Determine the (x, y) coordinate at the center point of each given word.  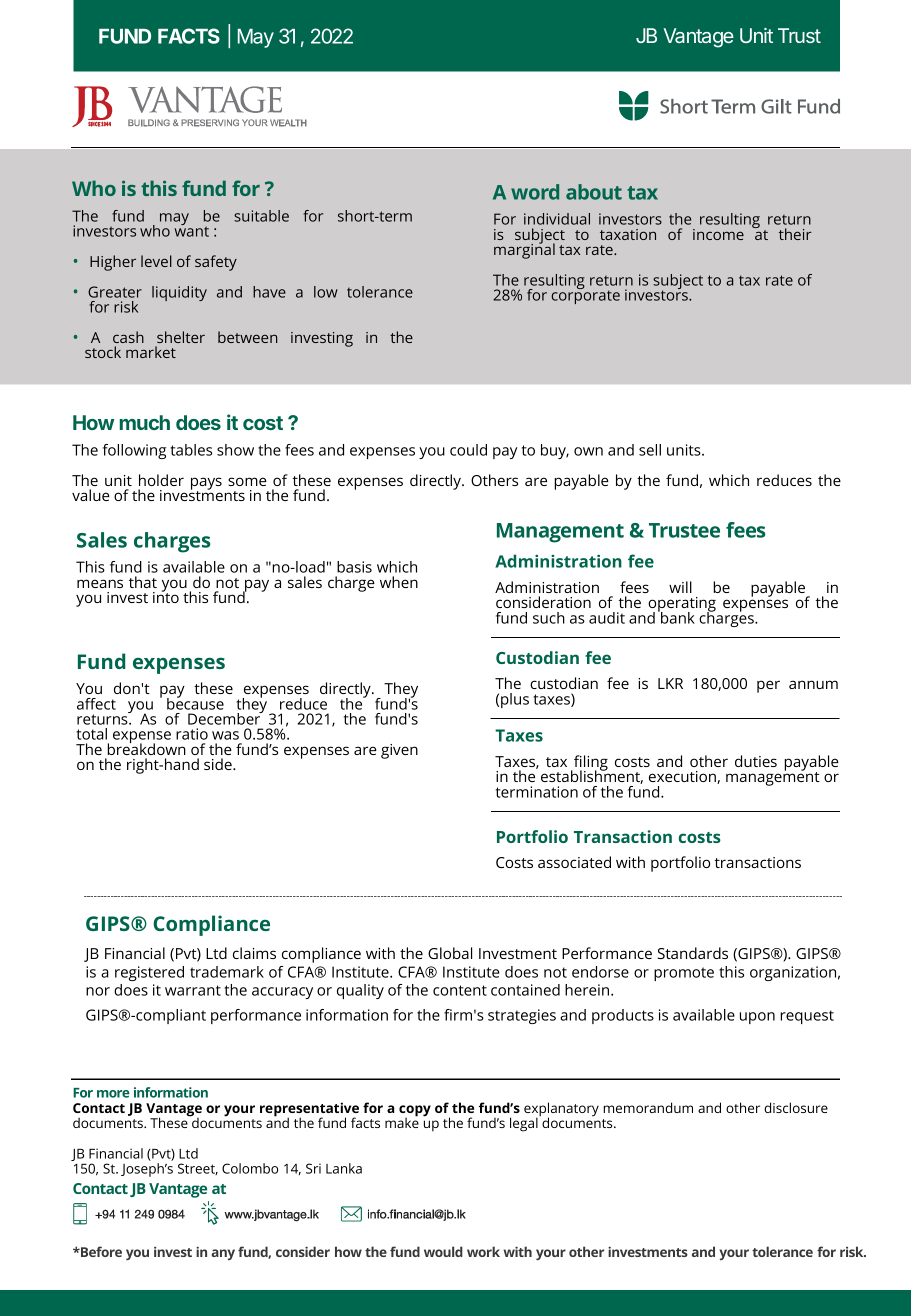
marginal (524, 250)
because (195, 703)
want (192, 231)
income (718, 234)
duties (756, 761)
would (443, 1251)
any (223, 1254)
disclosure (796, 1107)
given (399, 751)
